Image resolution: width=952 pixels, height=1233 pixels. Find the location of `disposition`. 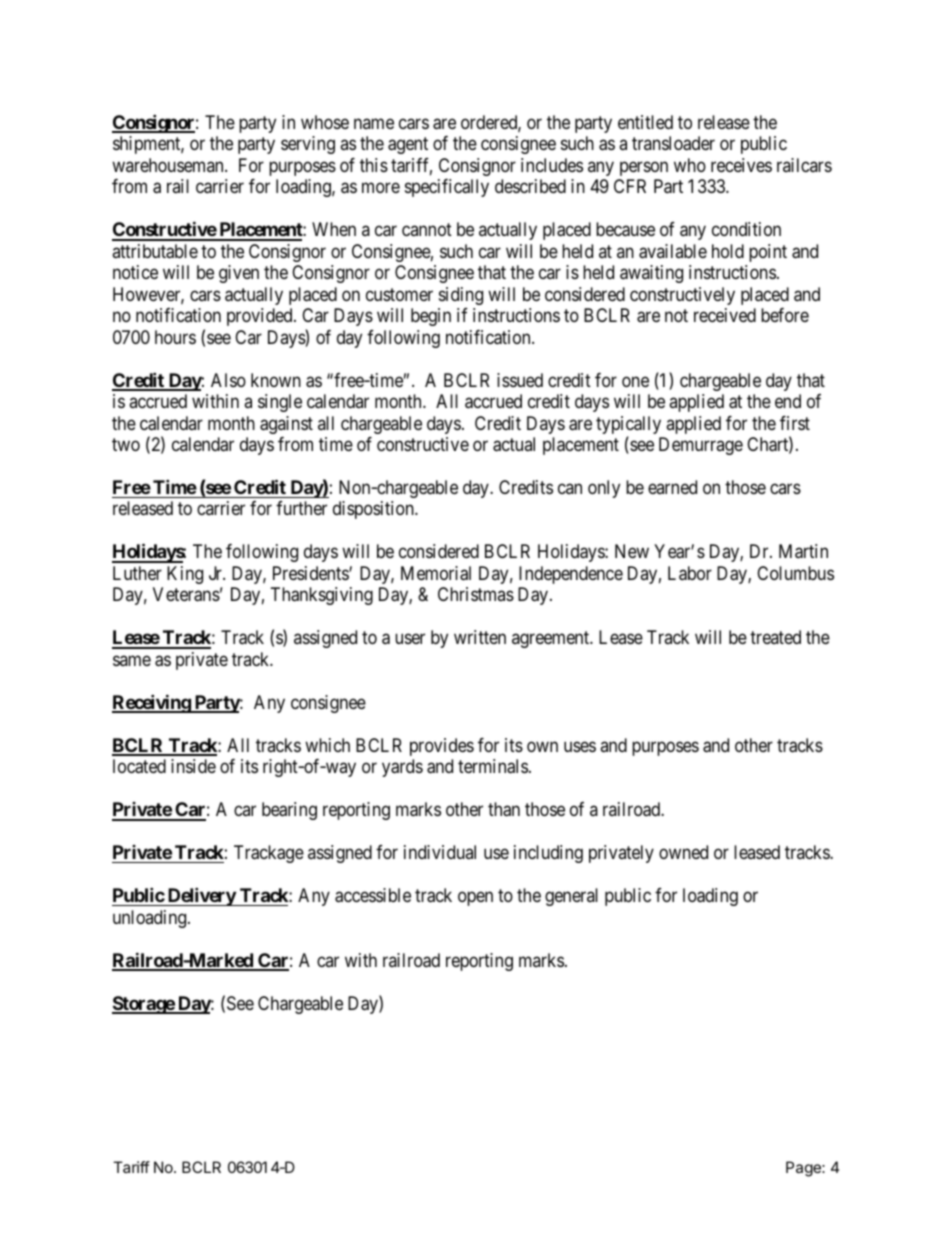

disposition is located at coordinates (374, 510).
